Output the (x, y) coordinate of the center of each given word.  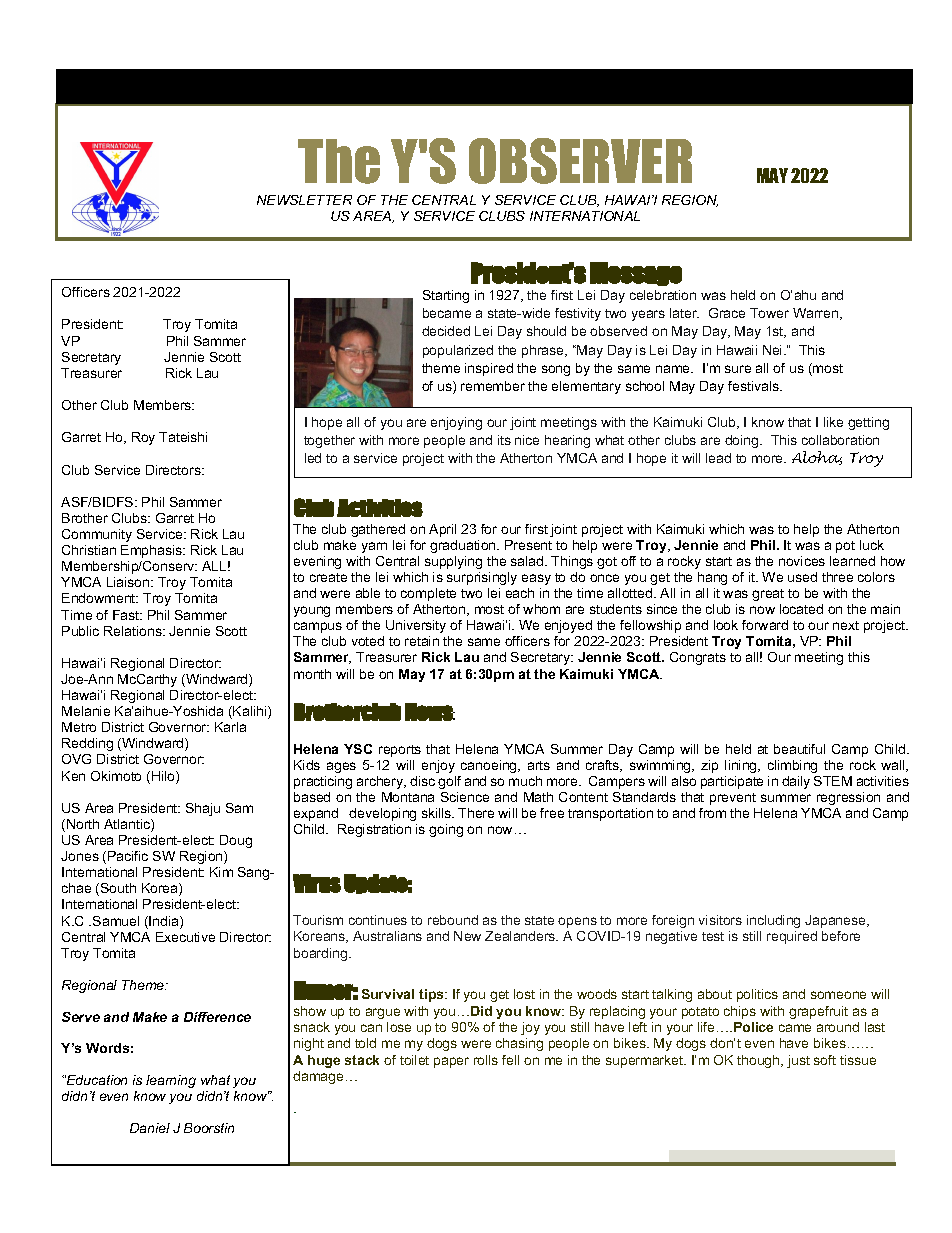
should (546, 331)
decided (446, 331)
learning (171, 1081)
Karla (230, 727)
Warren (817, 314)
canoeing (490, 766)
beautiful (799, 749)
